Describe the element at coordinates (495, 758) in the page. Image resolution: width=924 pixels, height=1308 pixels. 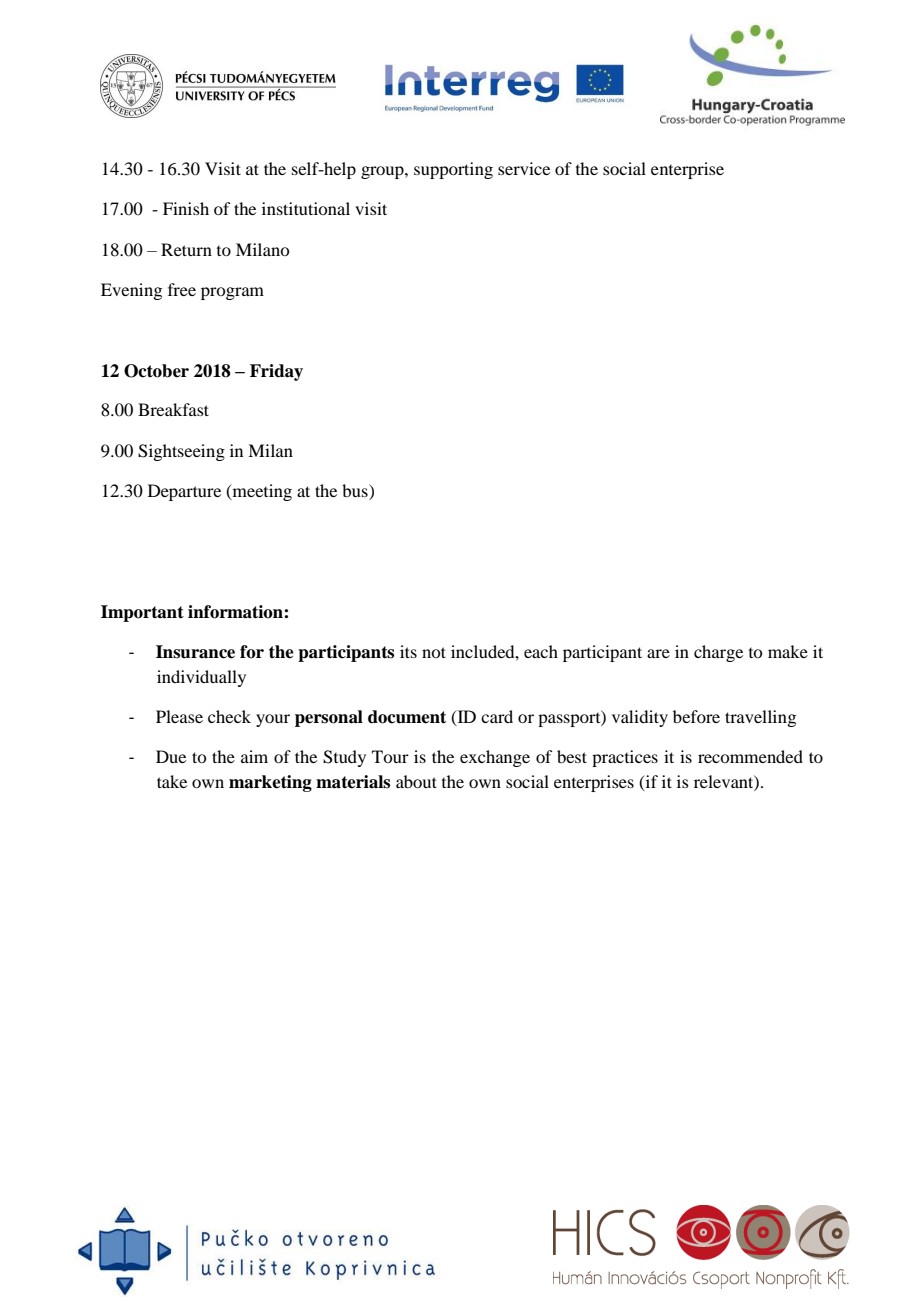
I see `exchange` at that location.
